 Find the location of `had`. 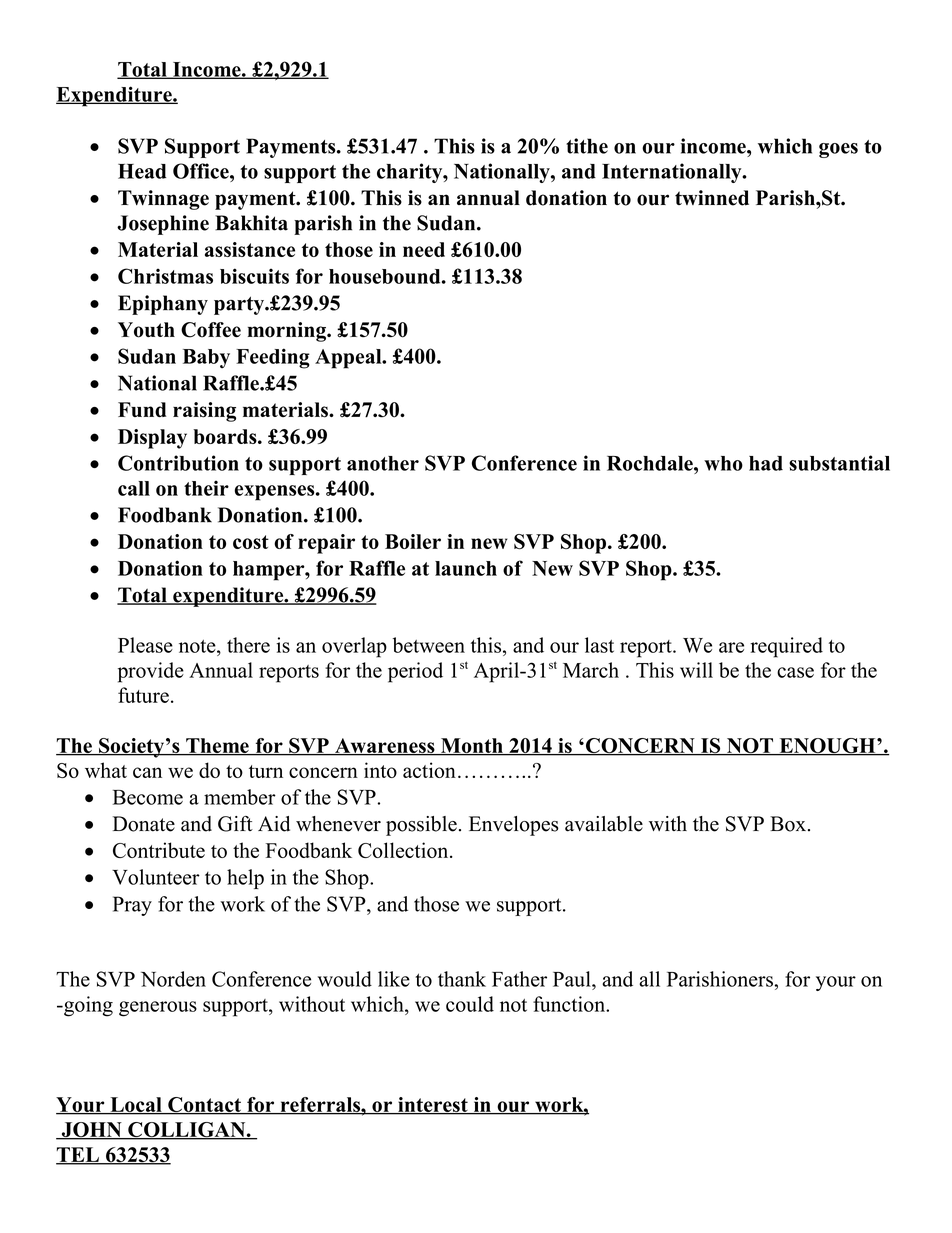

had is located at coordinates (766, 463).
